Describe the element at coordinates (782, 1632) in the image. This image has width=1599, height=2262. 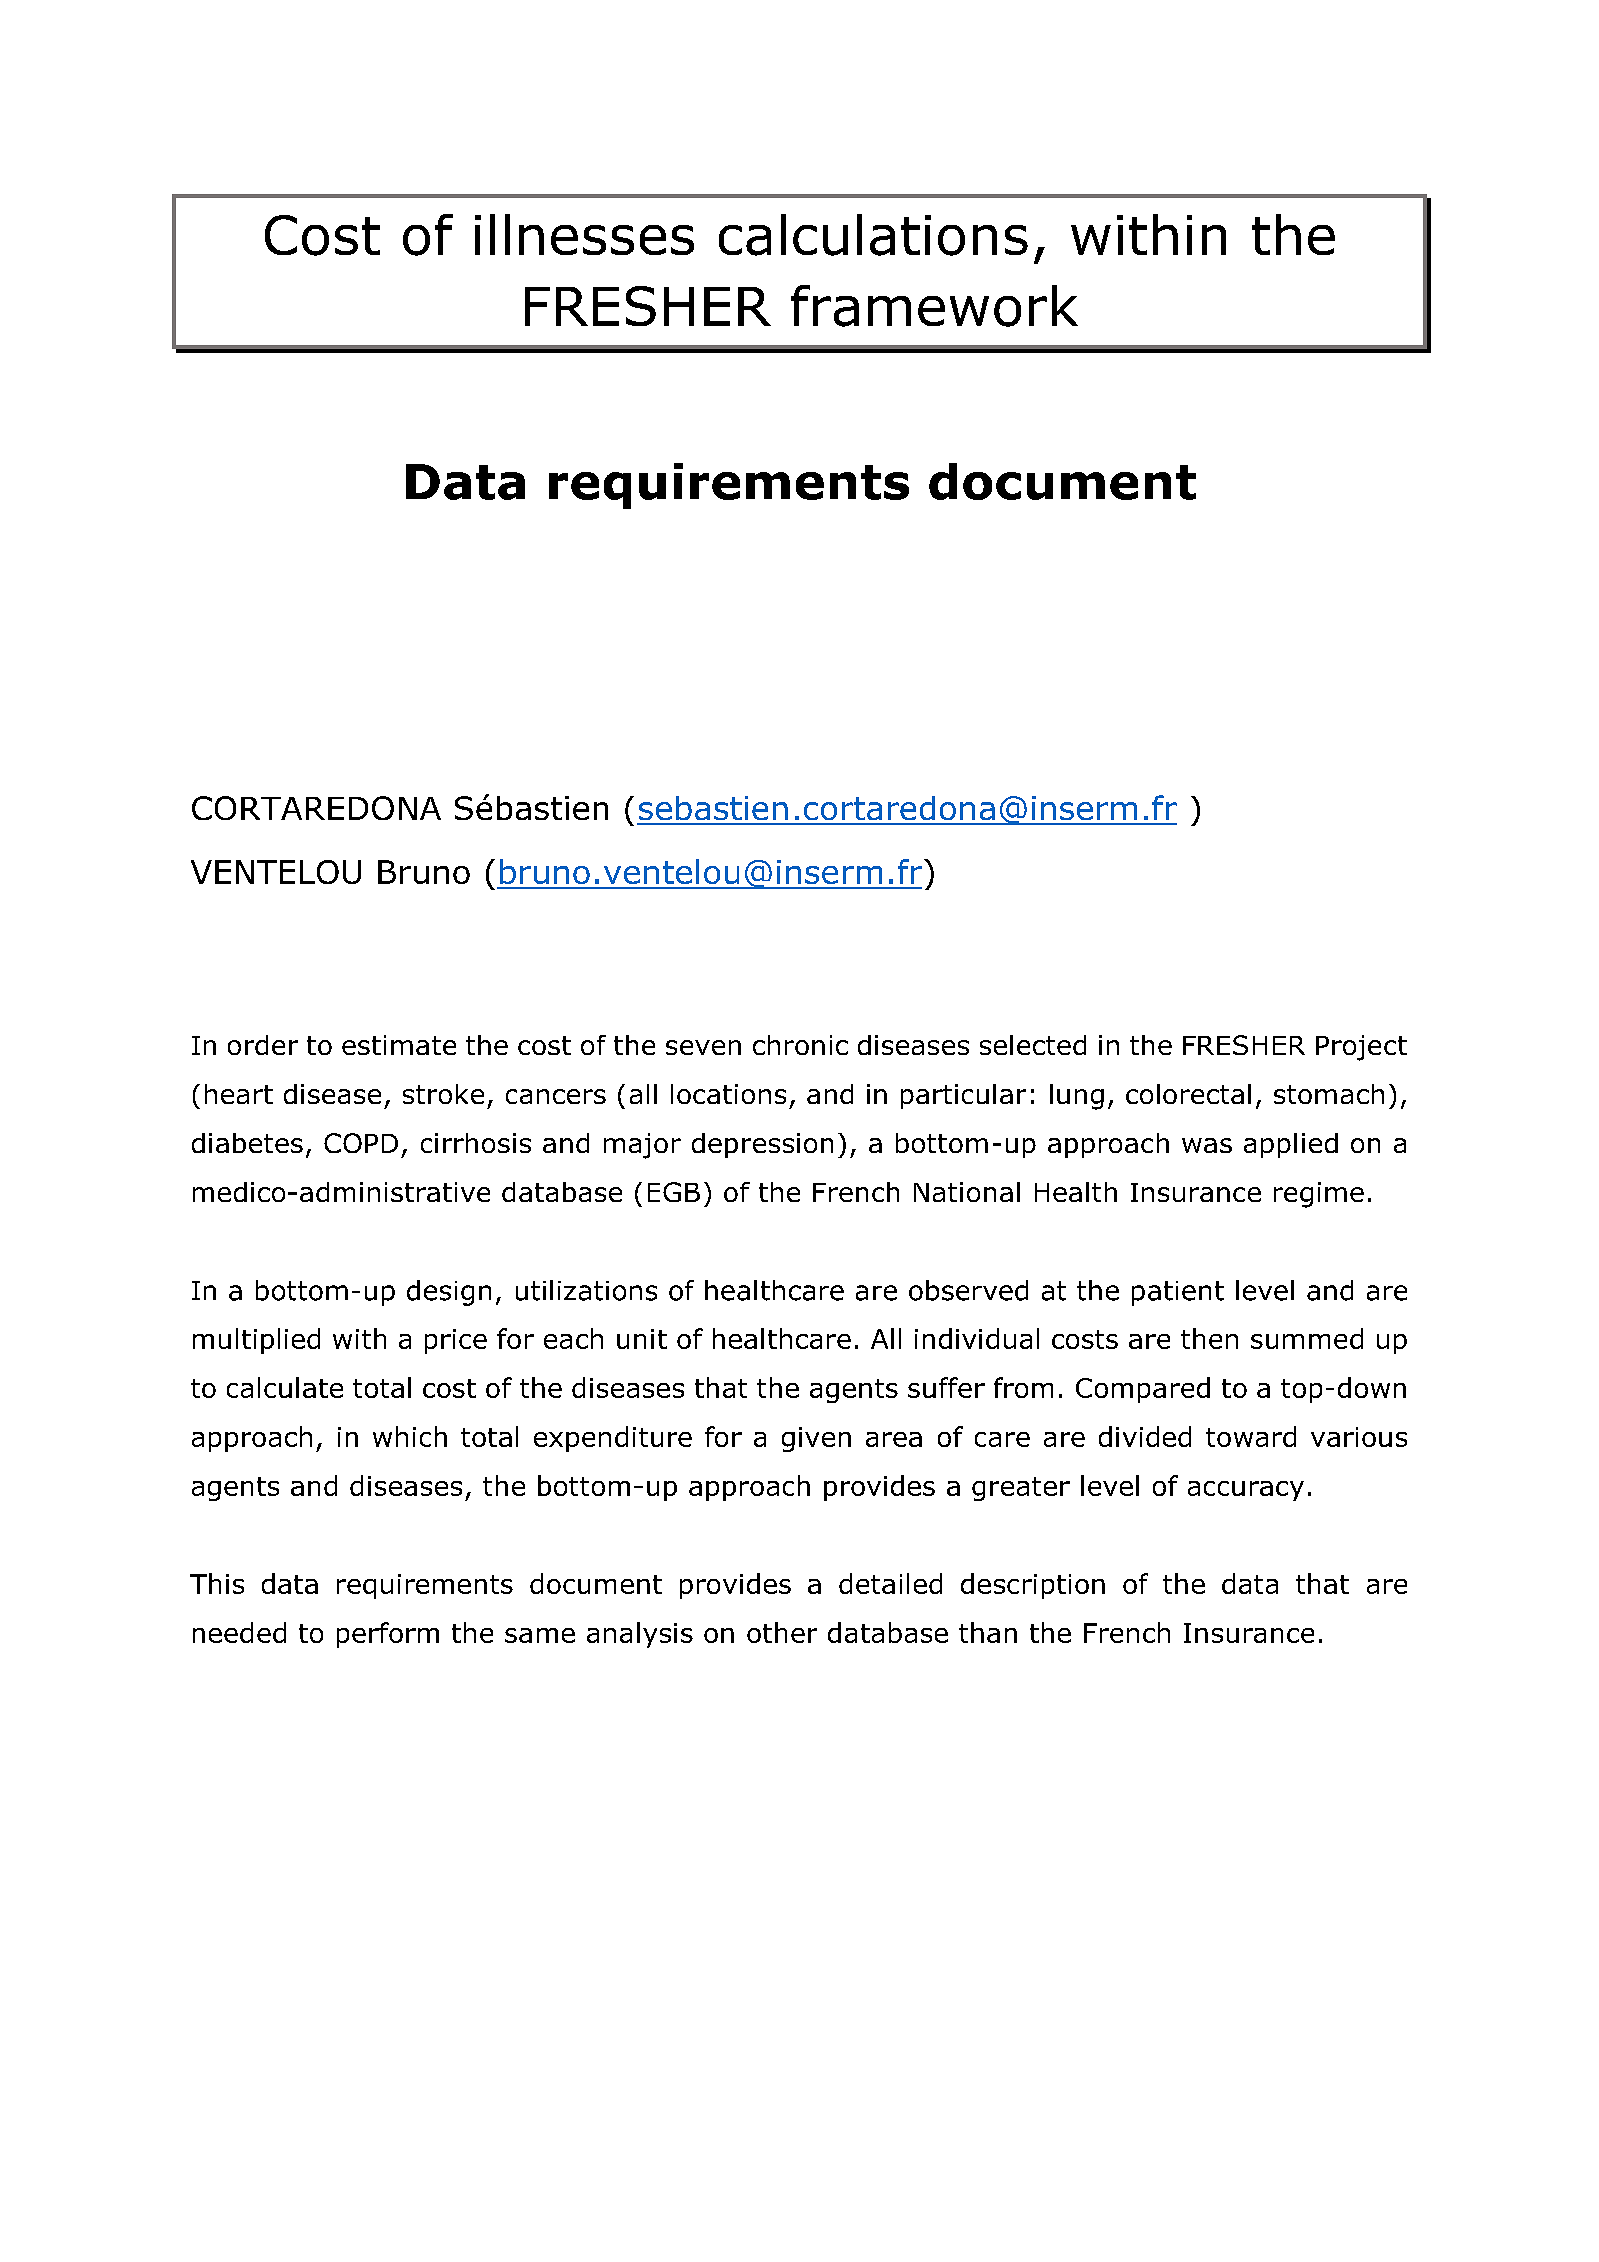
I see `other` at that location.
